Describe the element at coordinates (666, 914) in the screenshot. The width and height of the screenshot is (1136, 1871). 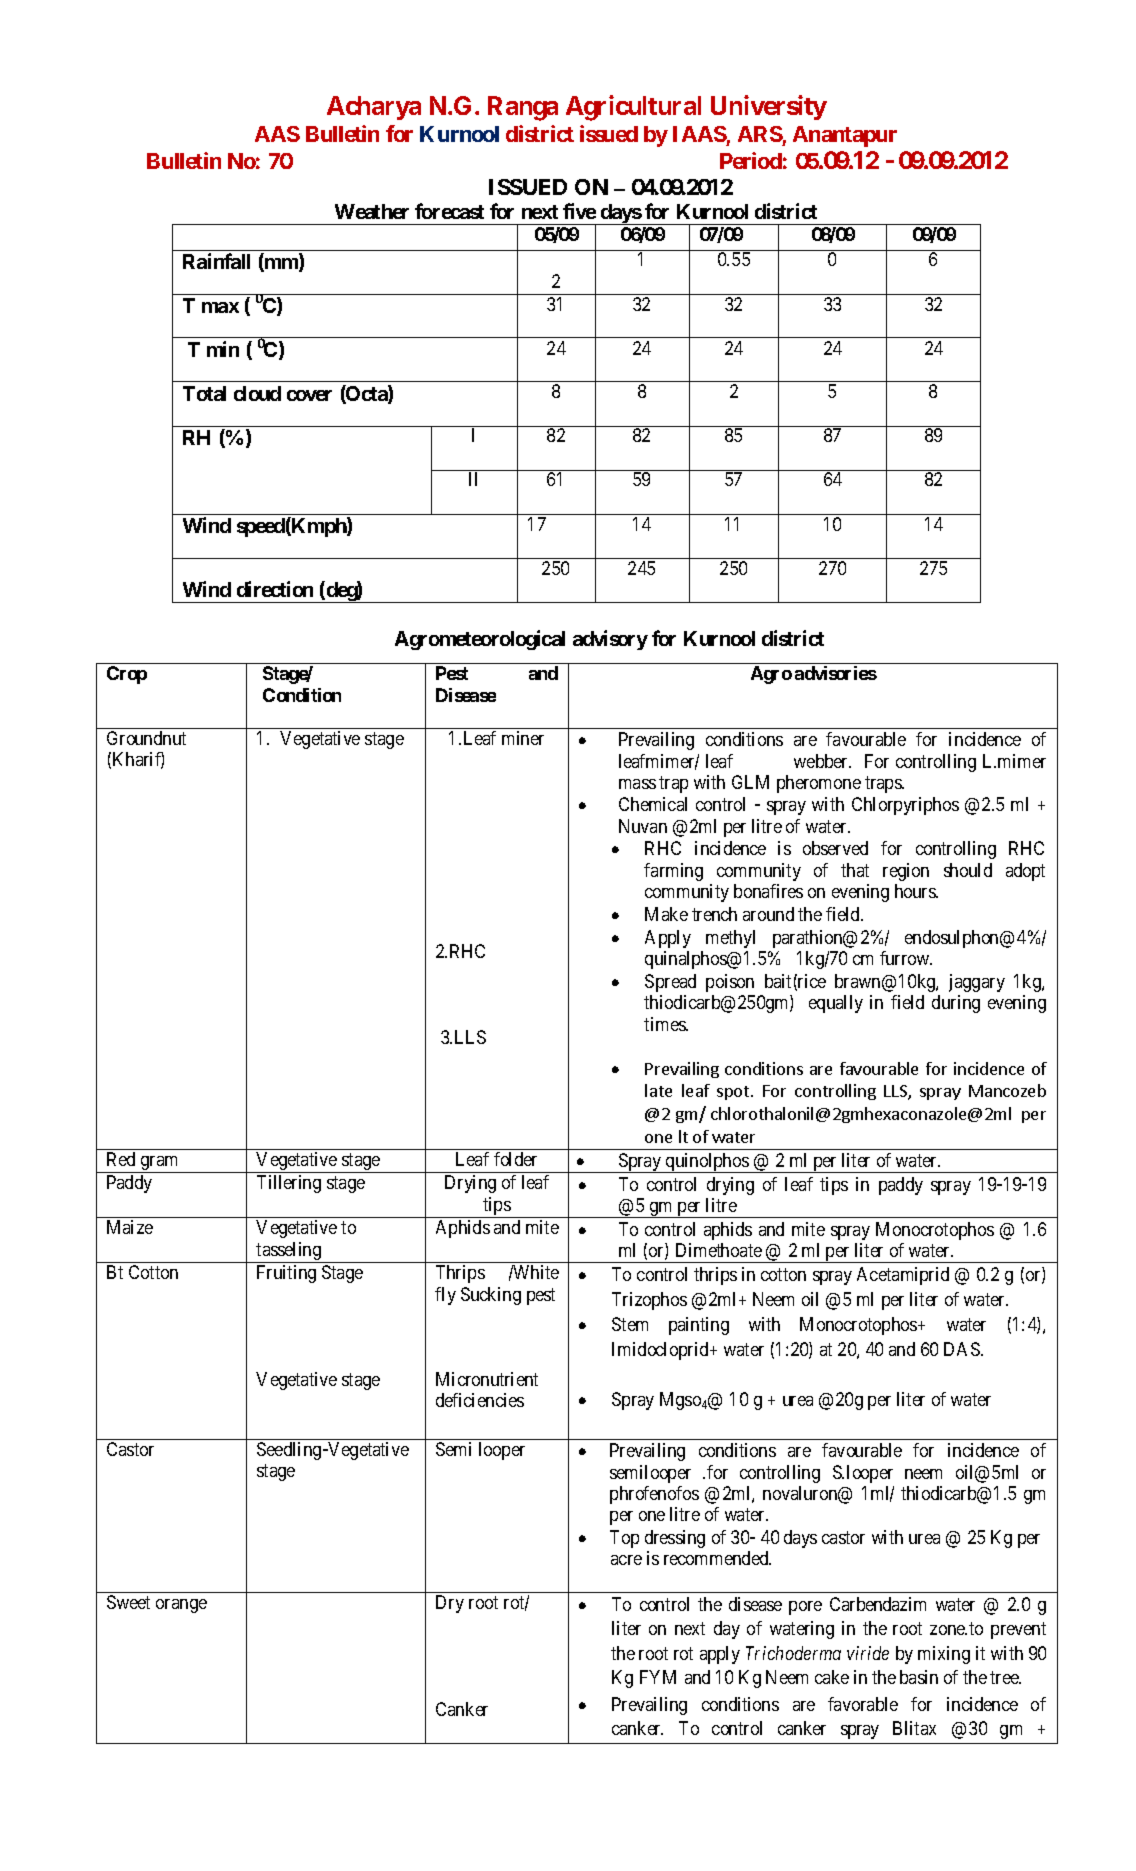
I see `Make` at that location.
